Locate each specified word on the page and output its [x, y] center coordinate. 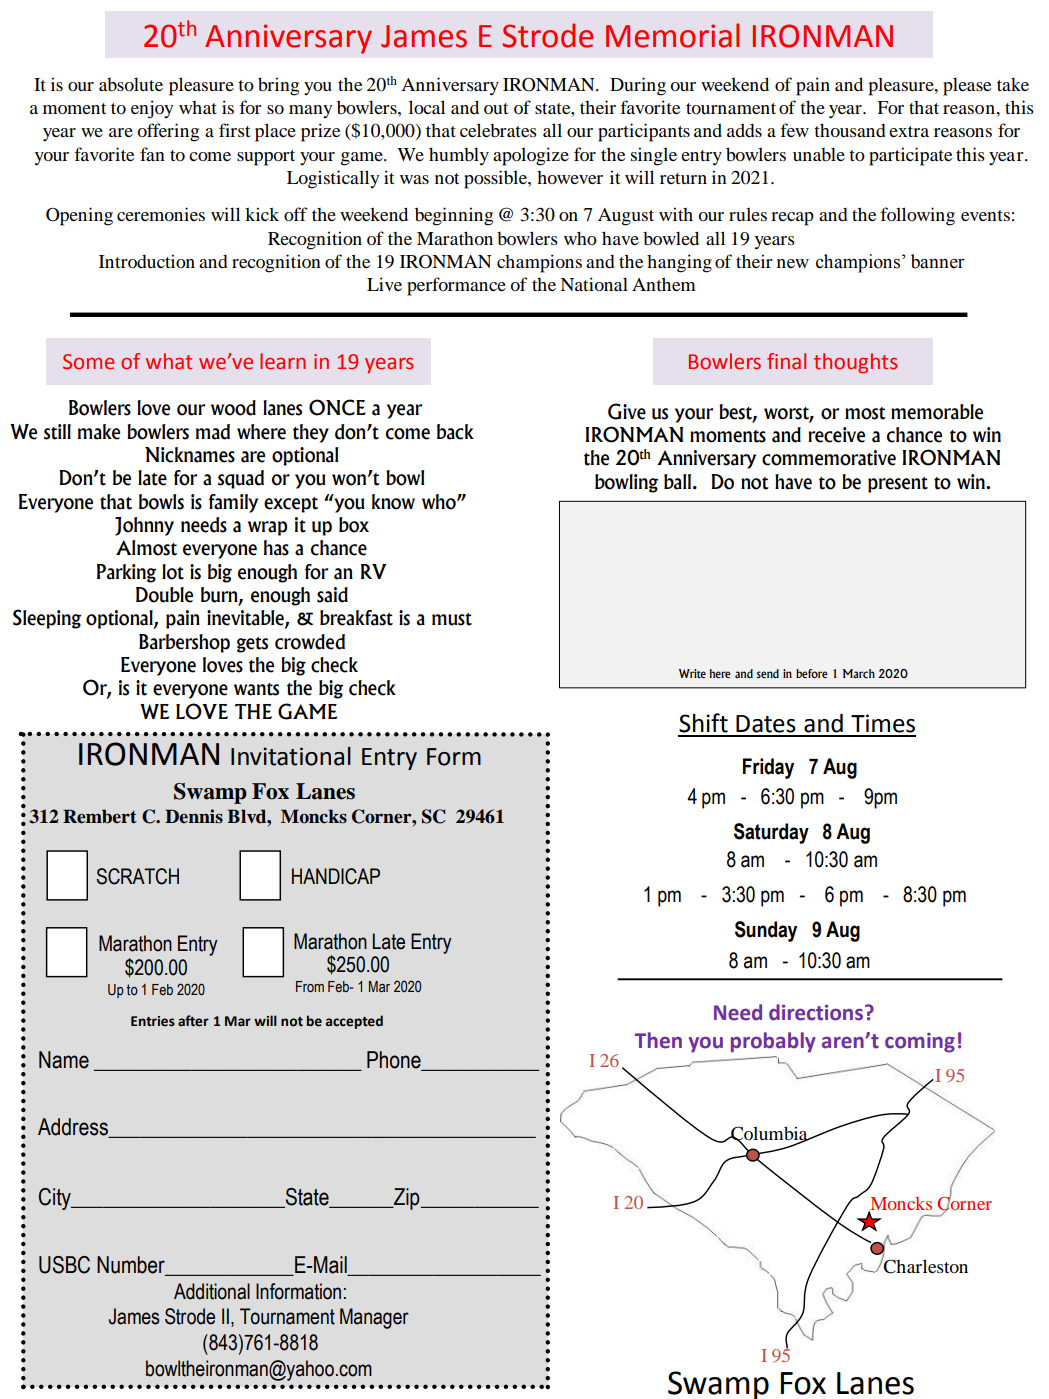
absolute [131, 84]
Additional [212, 1291]
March [859, 673]
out [496, 109]
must [452, 619]
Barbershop [184, 643]
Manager [374, 1318]
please [967, 86]
